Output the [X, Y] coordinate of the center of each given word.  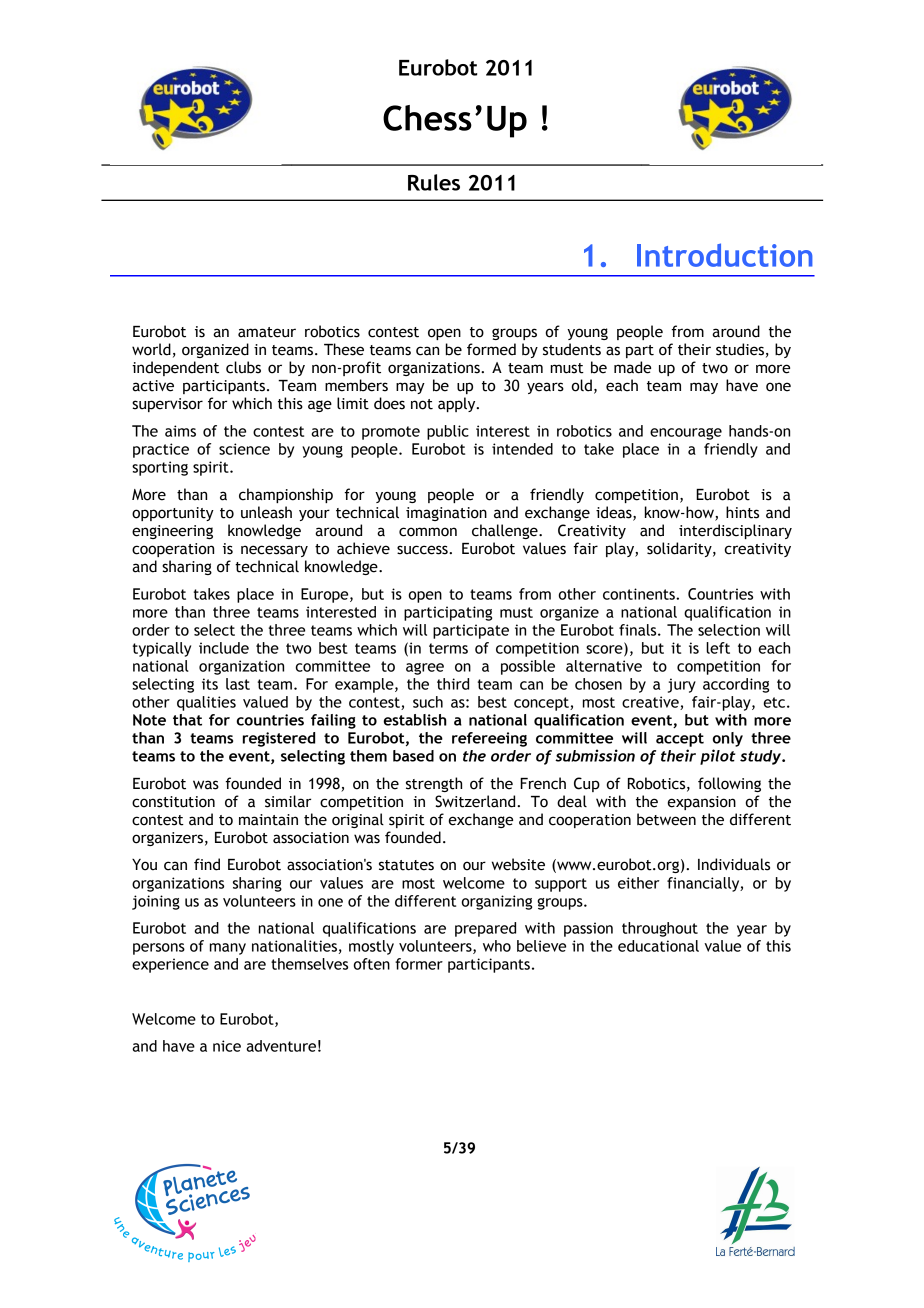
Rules [434, 182]
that [187, 720]
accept [680, 740]
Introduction [725, 255]
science [244, 449]
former [419, 964]
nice [227, 1046]
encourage [686, 434]
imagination [446, 514]
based [413, 756]
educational [658, 946]
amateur [267, 332]
